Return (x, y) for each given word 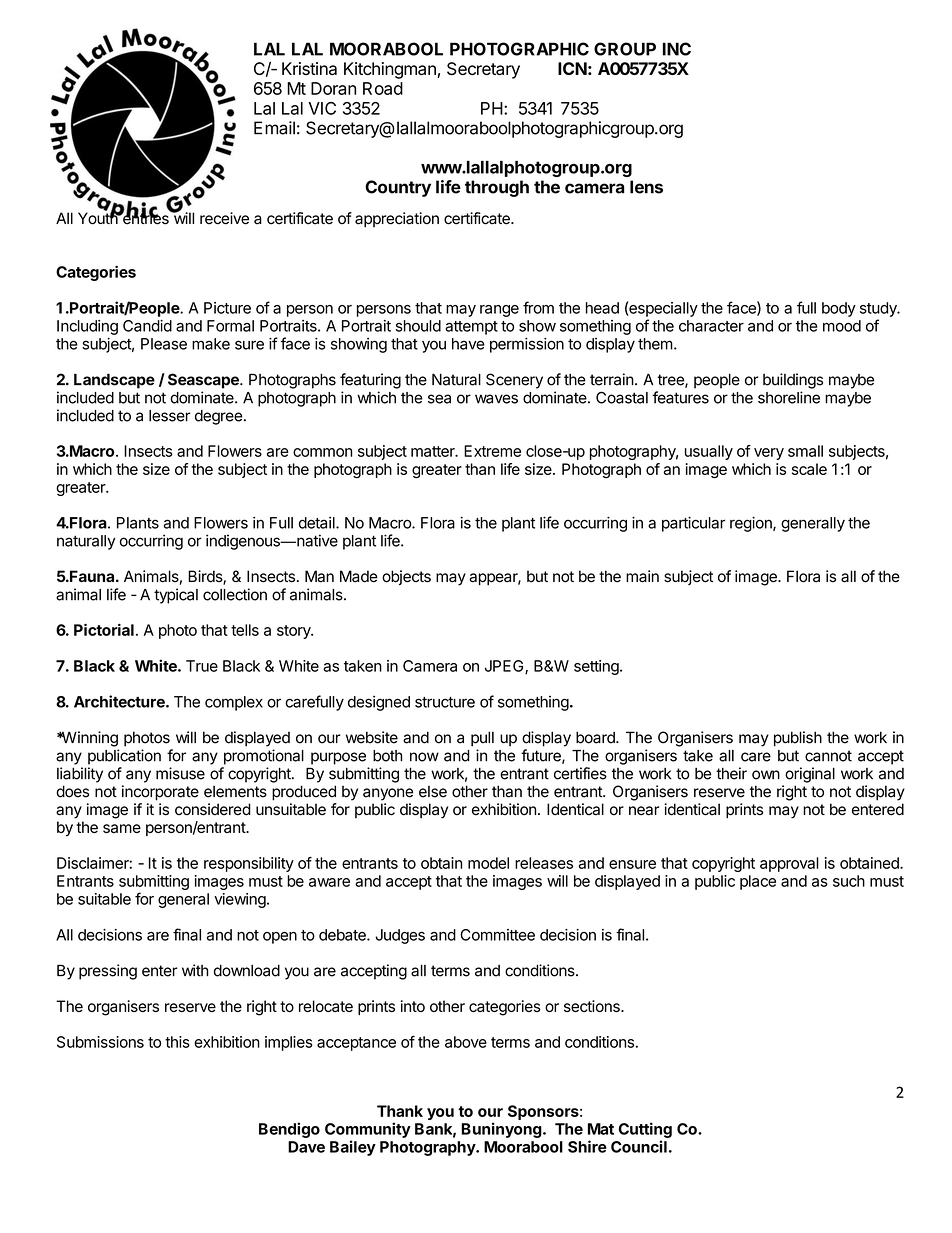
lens (646, 187)
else (433, 792)
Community (368, 1130)
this (177, 1042)
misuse (180, 773)
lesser (170, 416)
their (731, 773)
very (769, 454)
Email (274, 128)
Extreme (492, 451)
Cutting (645, 1130)
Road (383, 88)
